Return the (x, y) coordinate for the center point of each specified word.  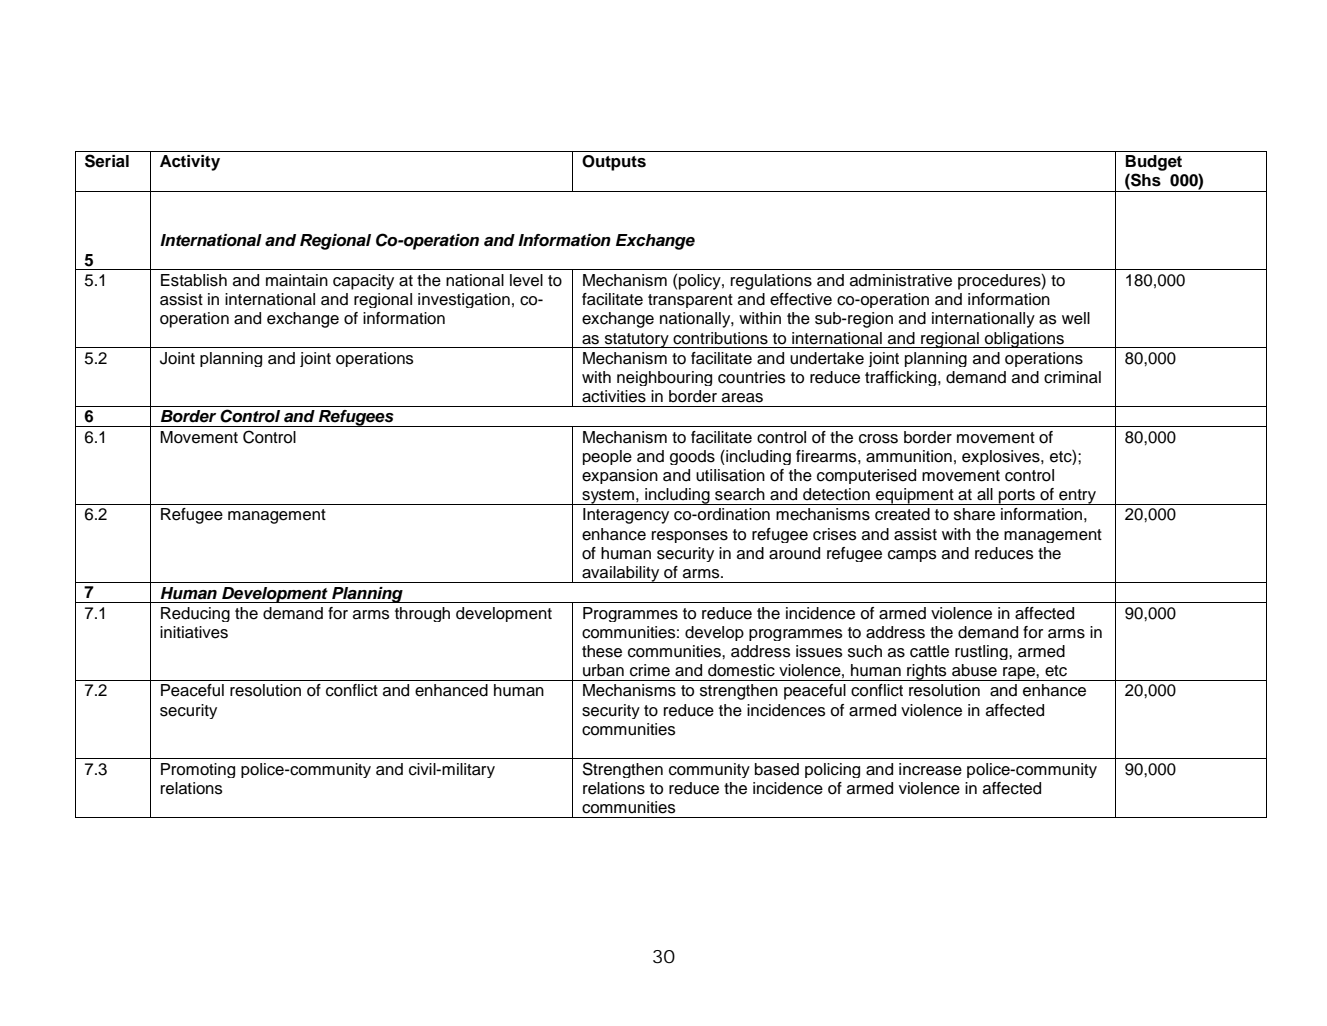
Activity (190, 163)
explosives (1002, 457)
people (607, 457)
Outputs (614, 163)
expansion (620, 476)
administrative (901, 280)
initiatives (194, 632)
